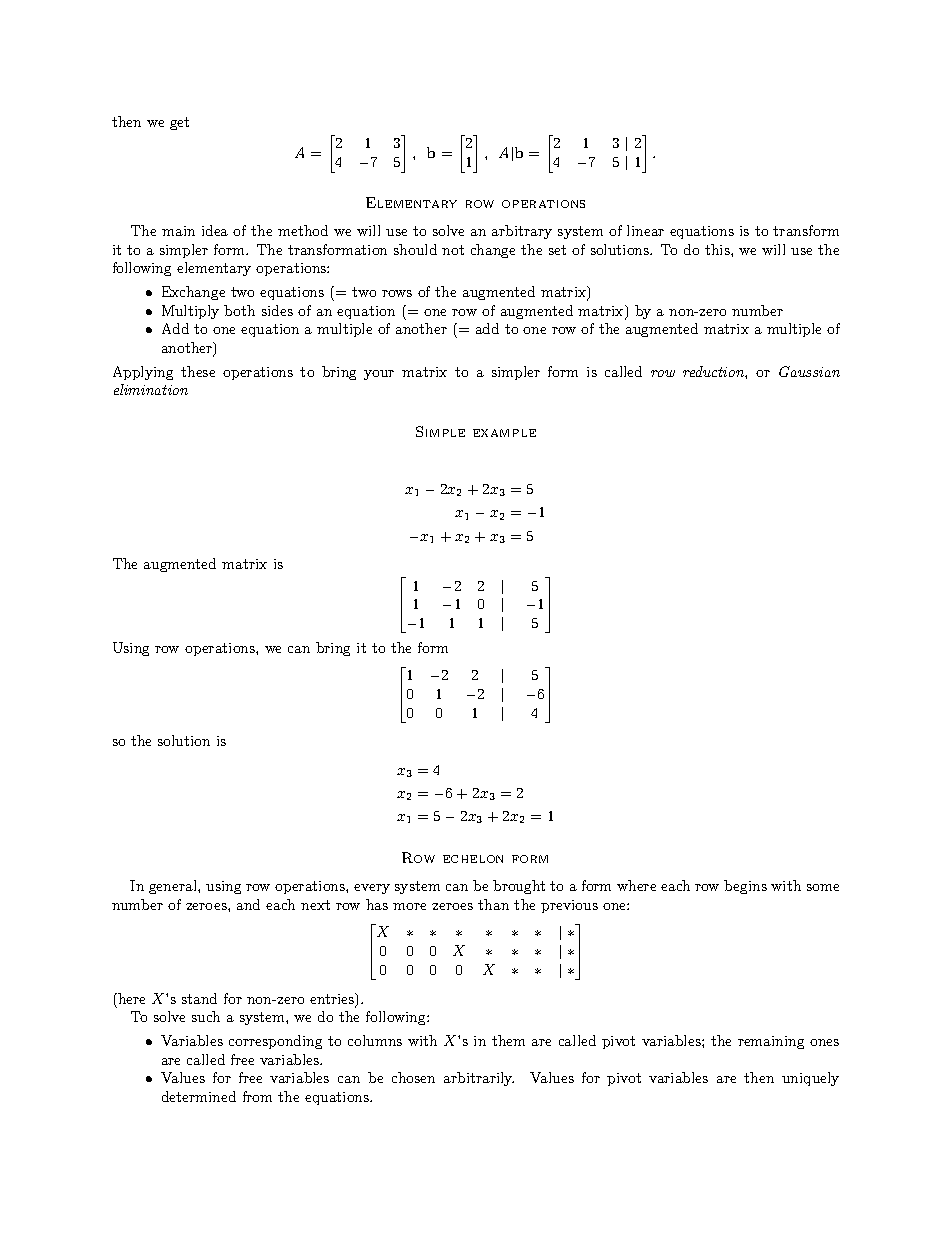 The width and height of the document is (952, 1233). Describe the element at coordinates (522, 232) in the document. I see `arbitrary` at that location.
